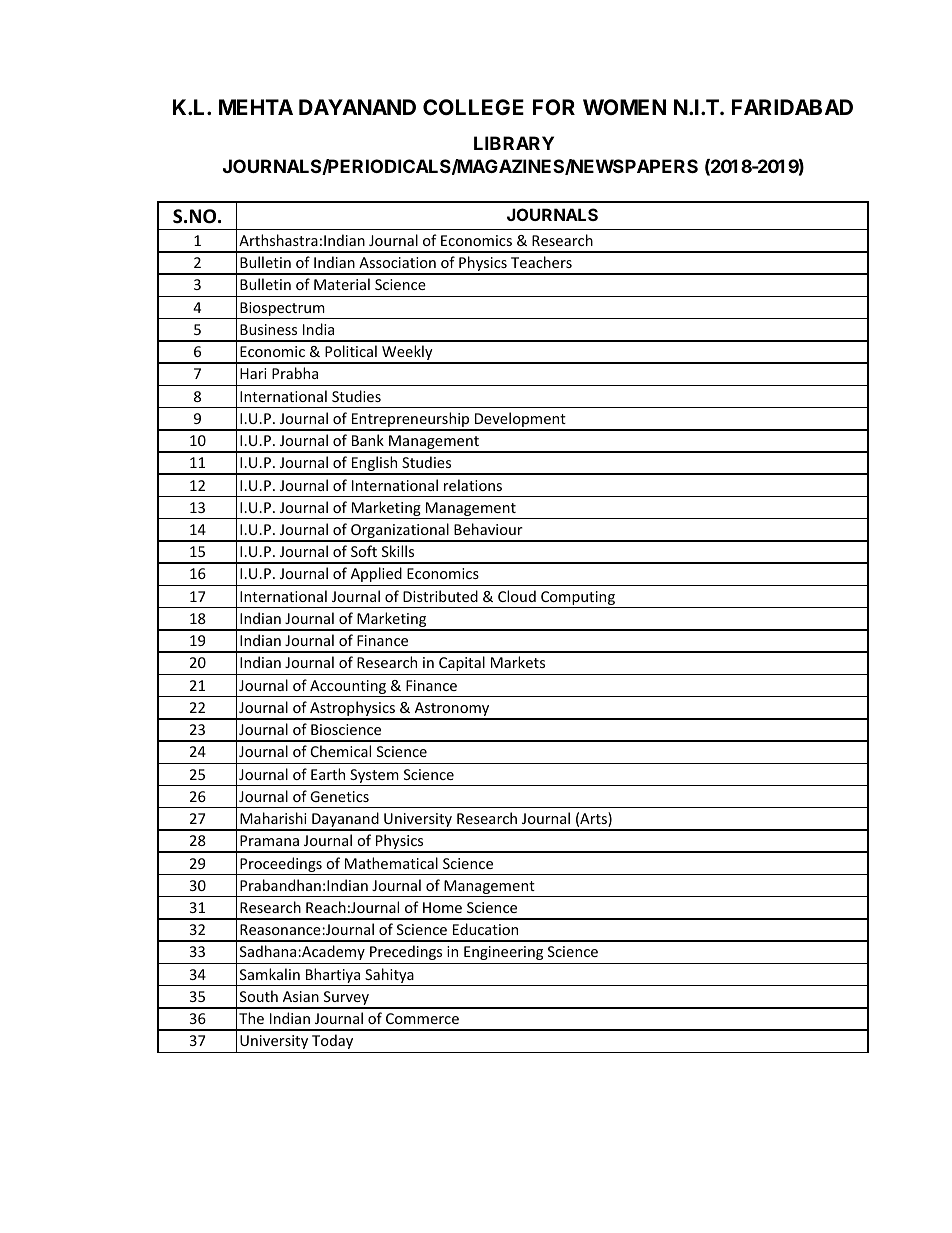 The width and height of the screenshot is (952, 1233). I want to click on Business, so click(268, 329).
